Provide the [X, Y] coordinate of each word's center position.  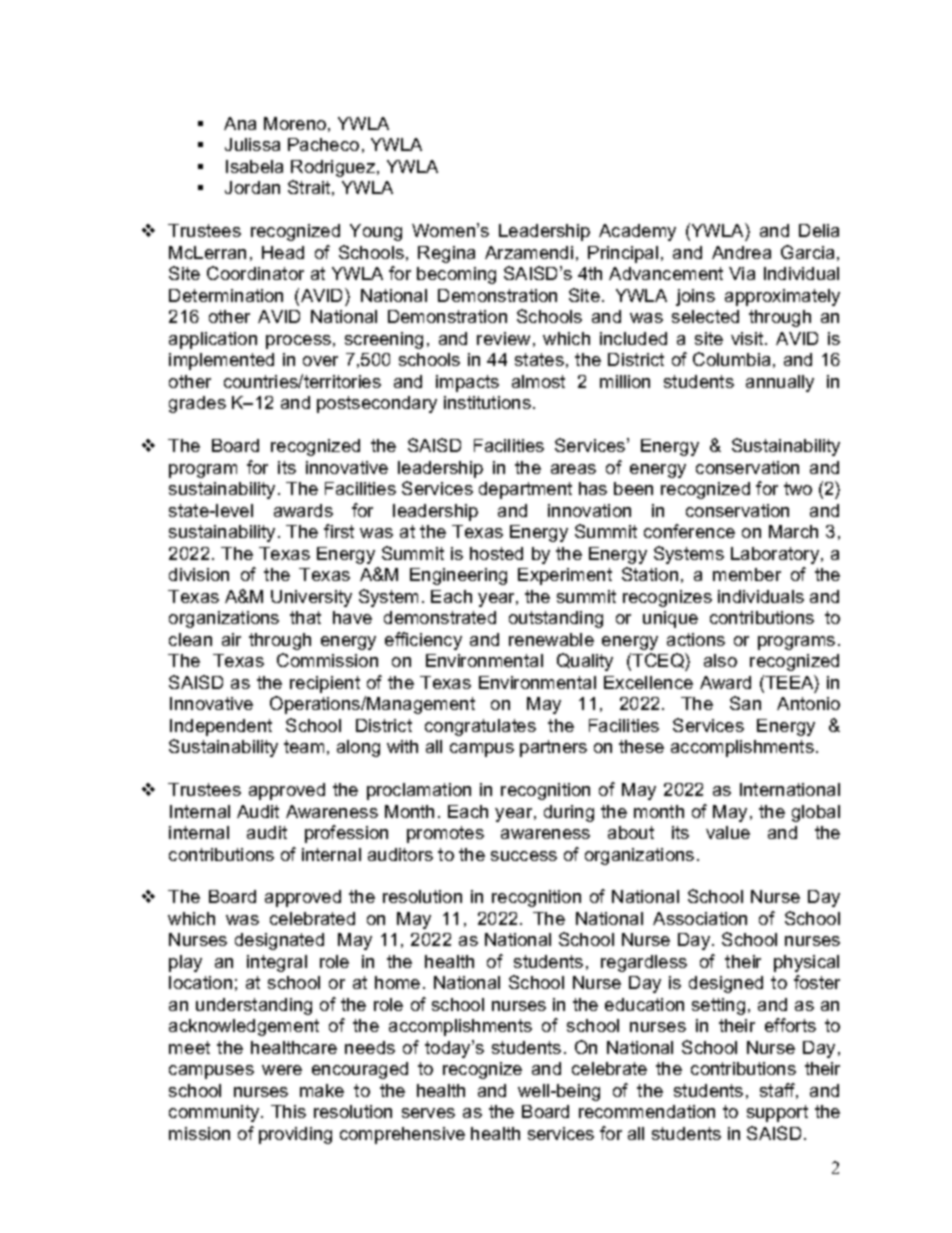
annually [780, 383]
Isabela [254, 166]
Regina [446, 254]
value [728, 832]
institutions [487, 402]
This [288, 1111]
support [777, 1113]
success [524, 856]
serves [428, 1113]
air [231, 639]
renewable [551, 639]
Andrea [741, 252]
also [720, 660]
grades [197, 404]
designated [279, 941]
